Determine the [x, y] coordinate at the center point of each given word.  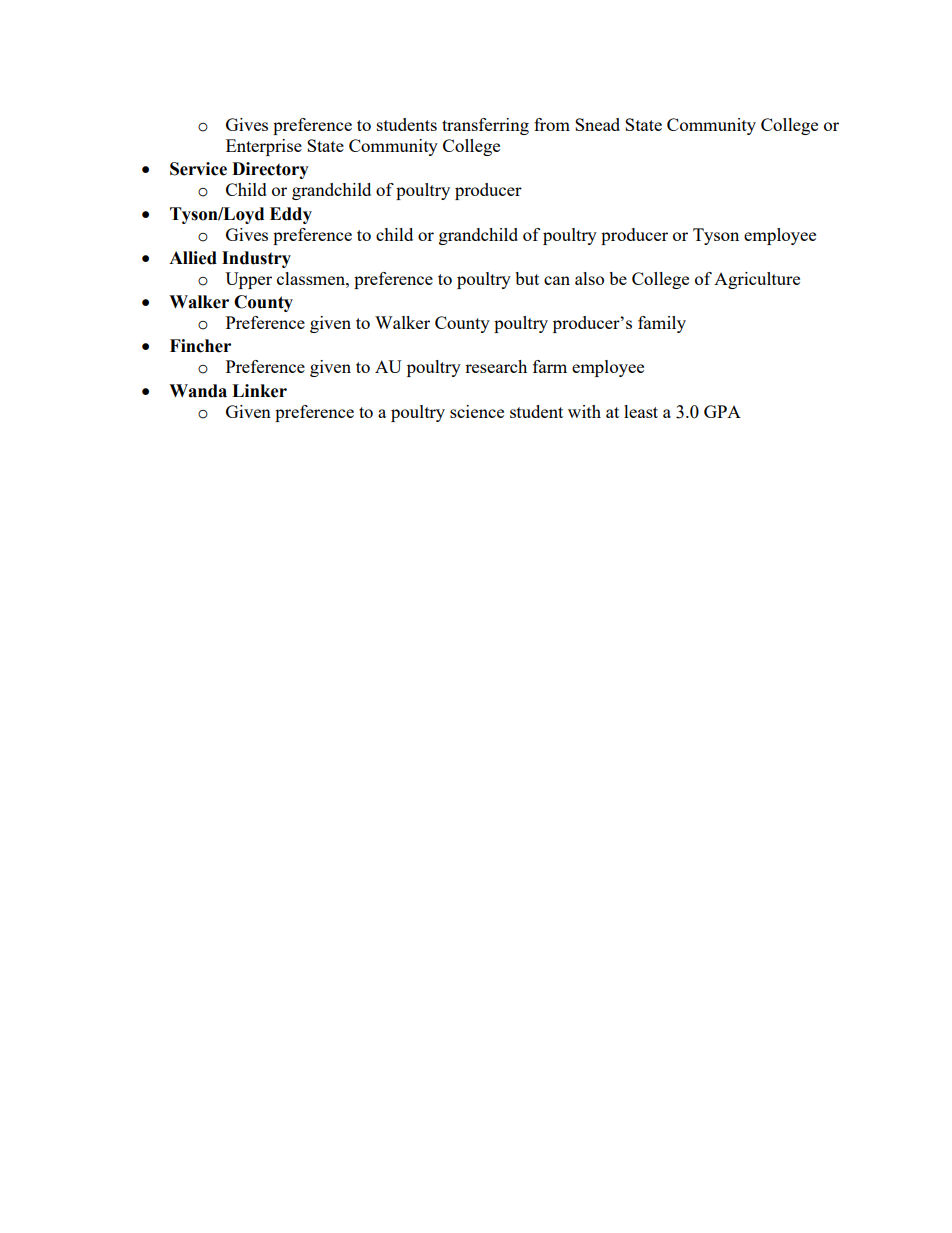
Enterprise [264, 147]
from [552, 124]
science [477, 411]
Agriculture [757, 280]
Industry [256, 259]
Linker [259, 391]
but [527, 278]
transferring [485, 126]
